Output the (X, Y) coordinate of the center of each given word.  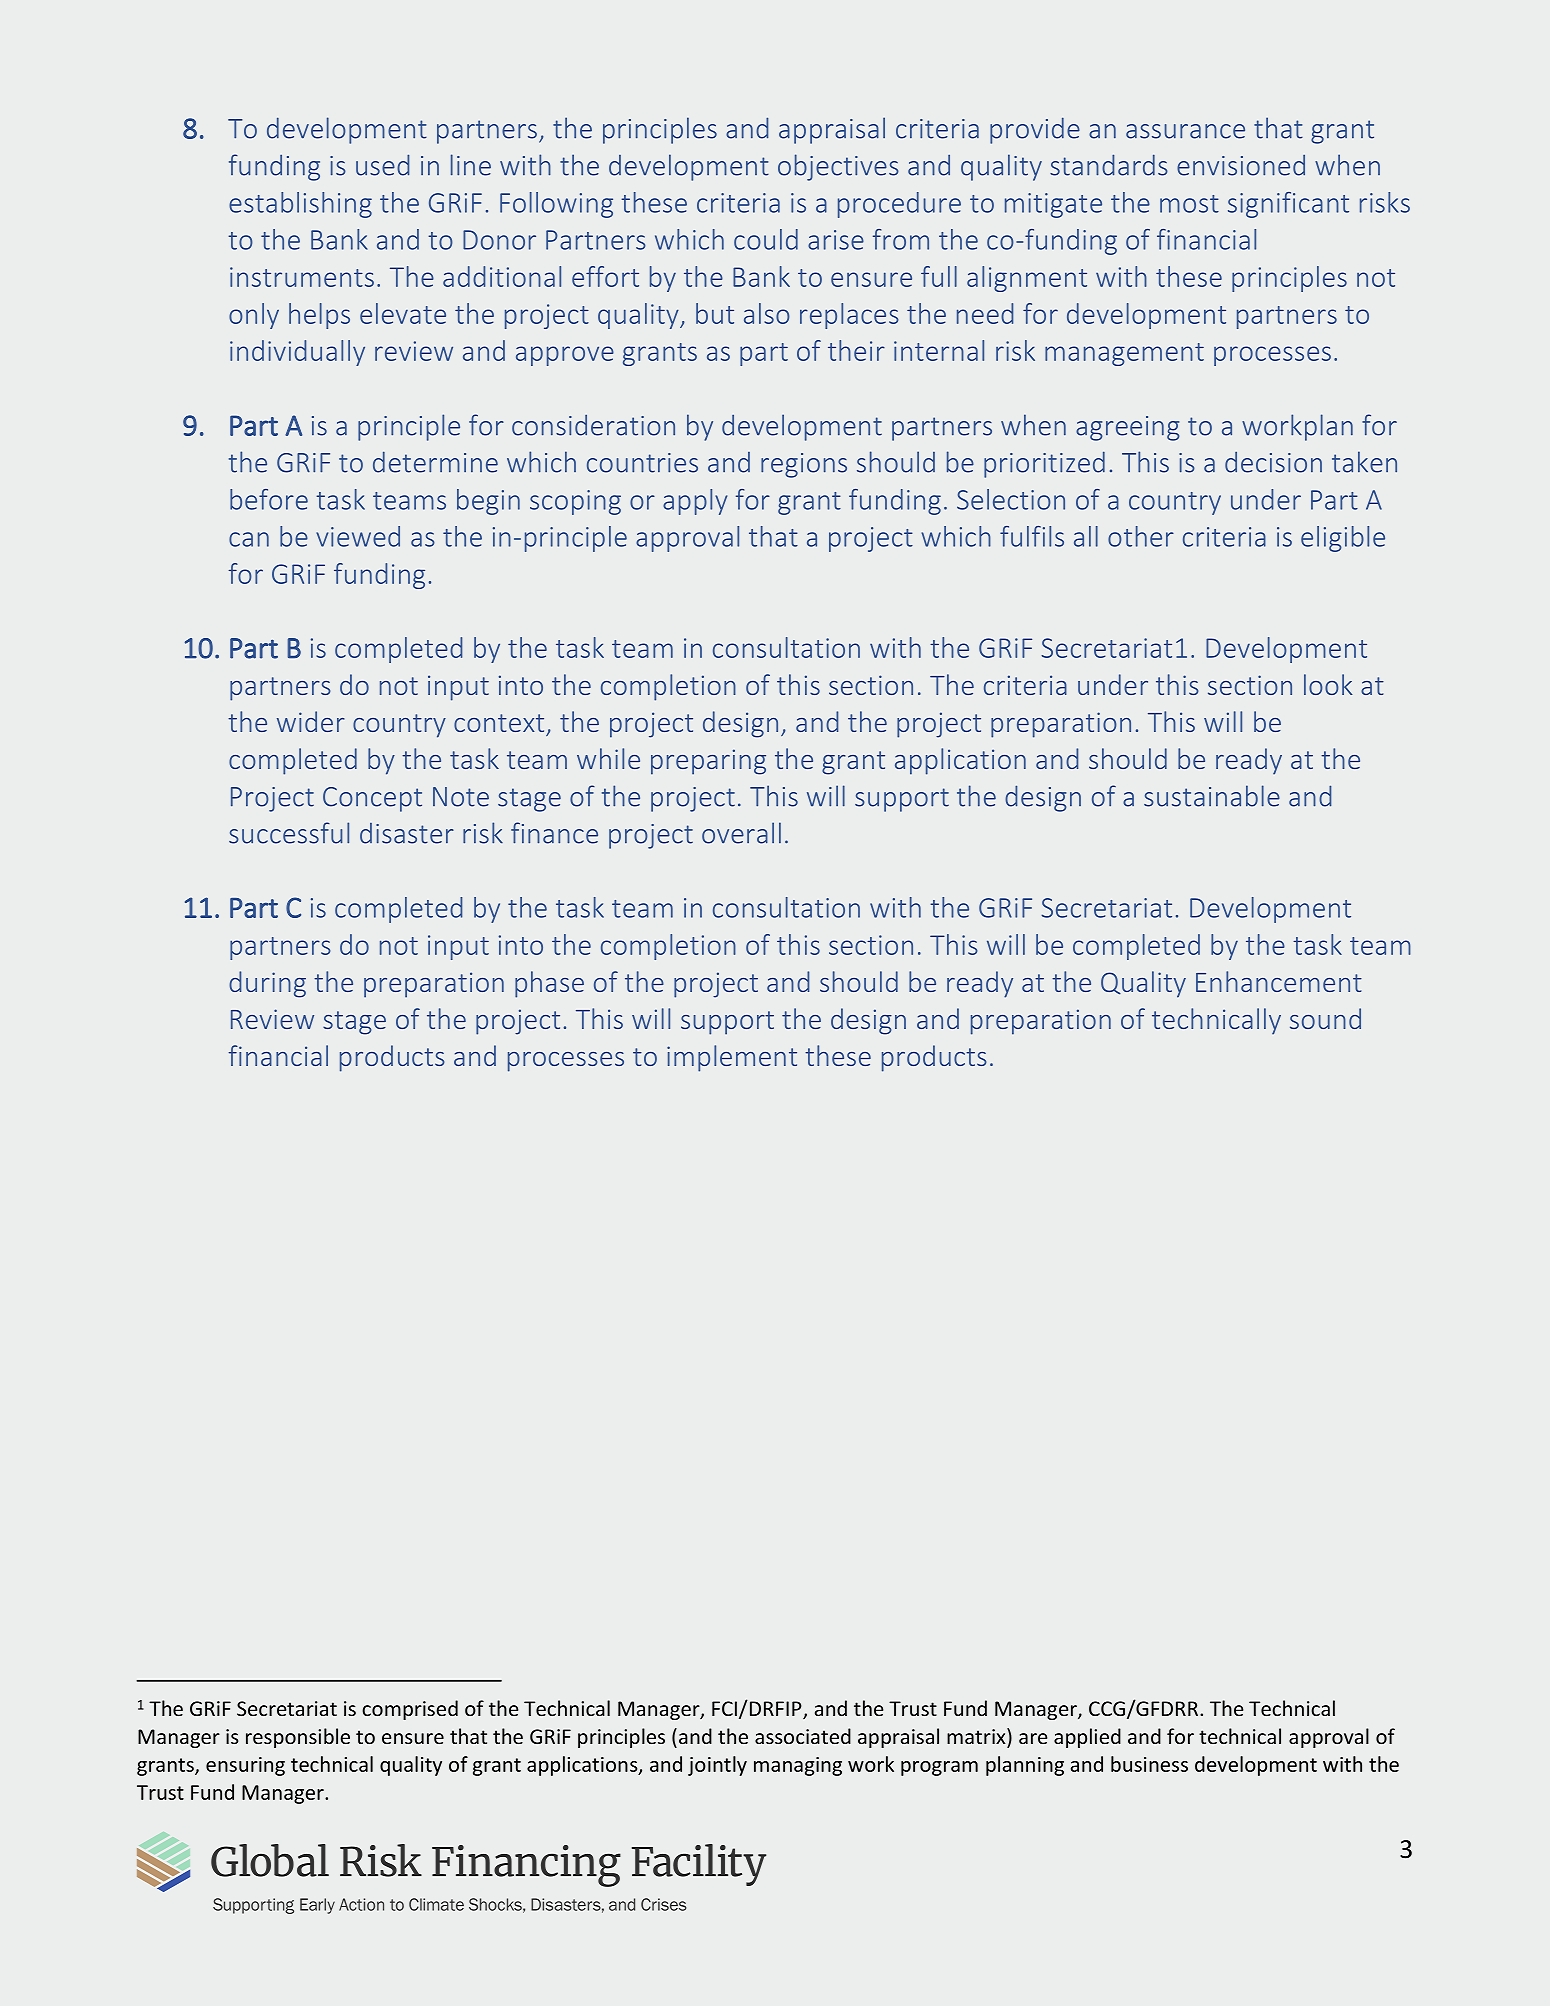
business (1149, 1764)
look (1328, 684)
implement (732, 1058)
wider (311, 721)
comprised (410, 1710)
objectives (838, 167)
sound (1325, 1018)
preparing (708, 762)
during (267, 984)
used (382, 165)
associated (803, 1736)
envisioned (1241, 165)
